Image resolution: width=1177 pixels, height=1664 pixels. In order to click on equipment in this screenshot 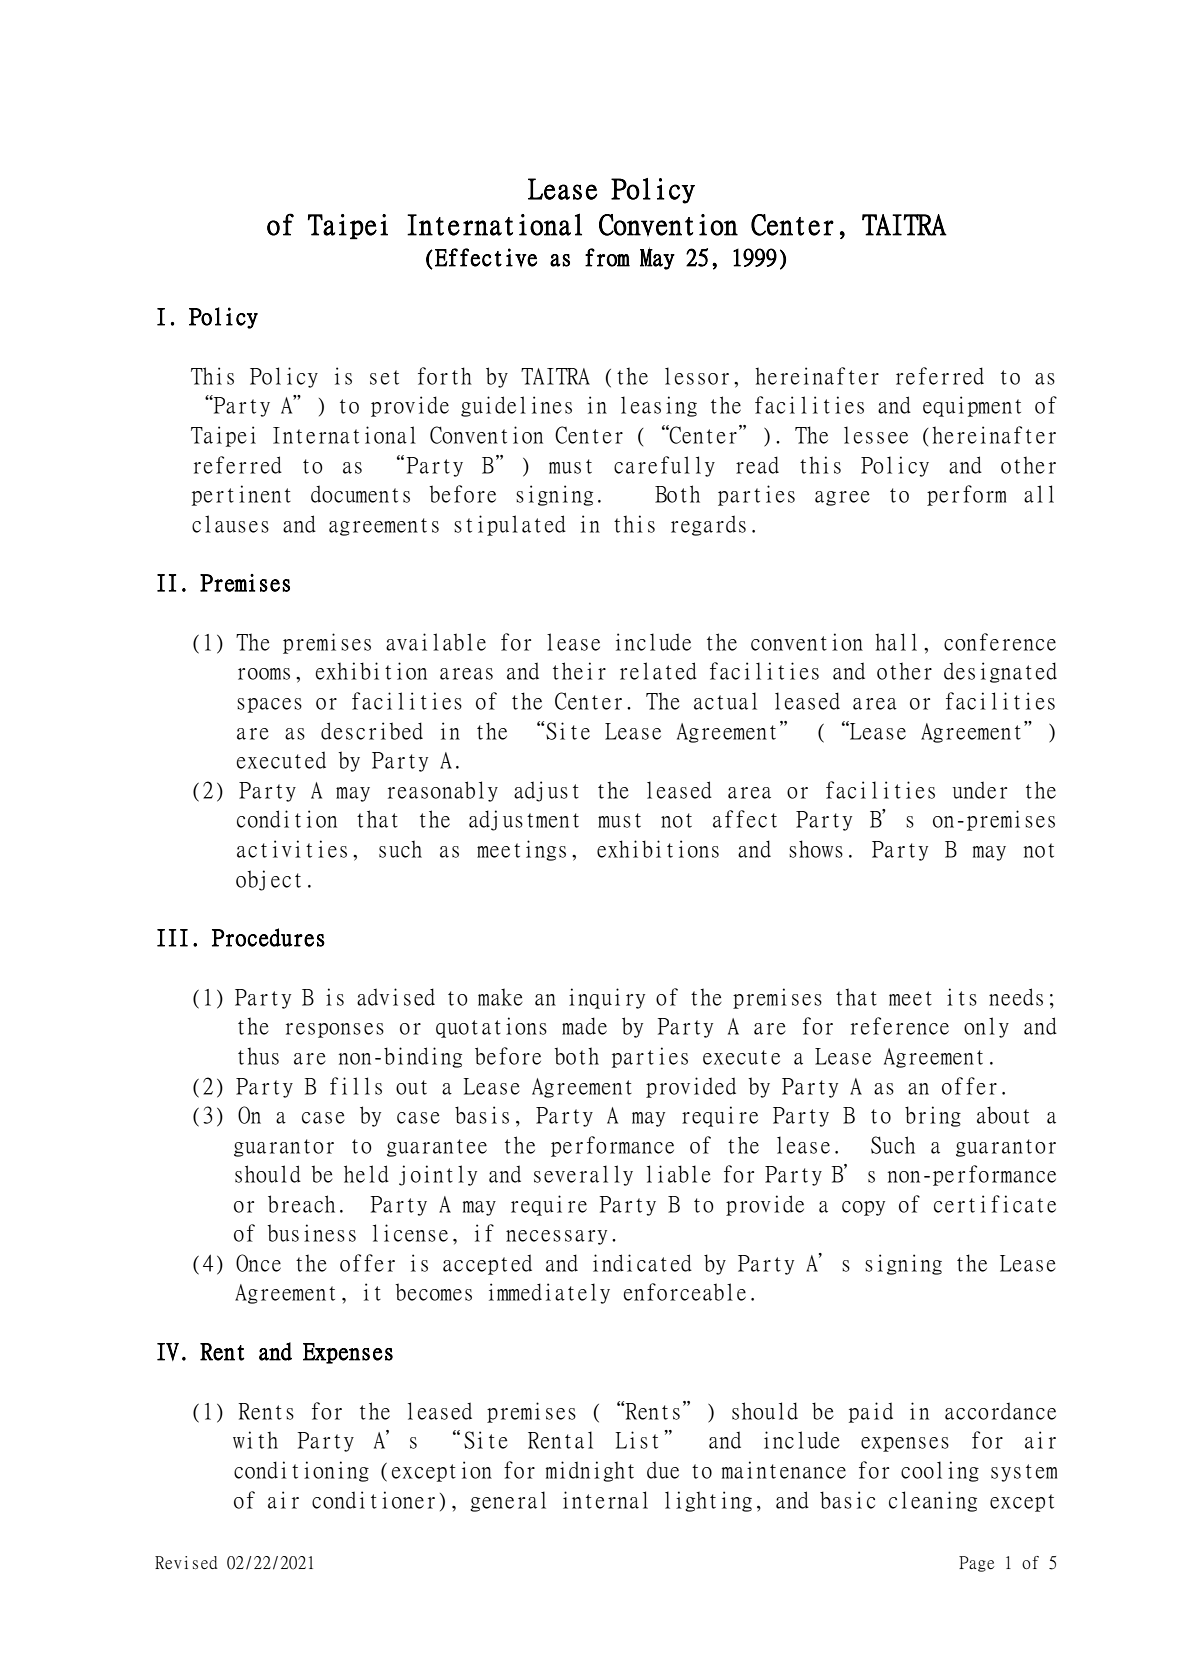, I will do `click(972, 406)`.
